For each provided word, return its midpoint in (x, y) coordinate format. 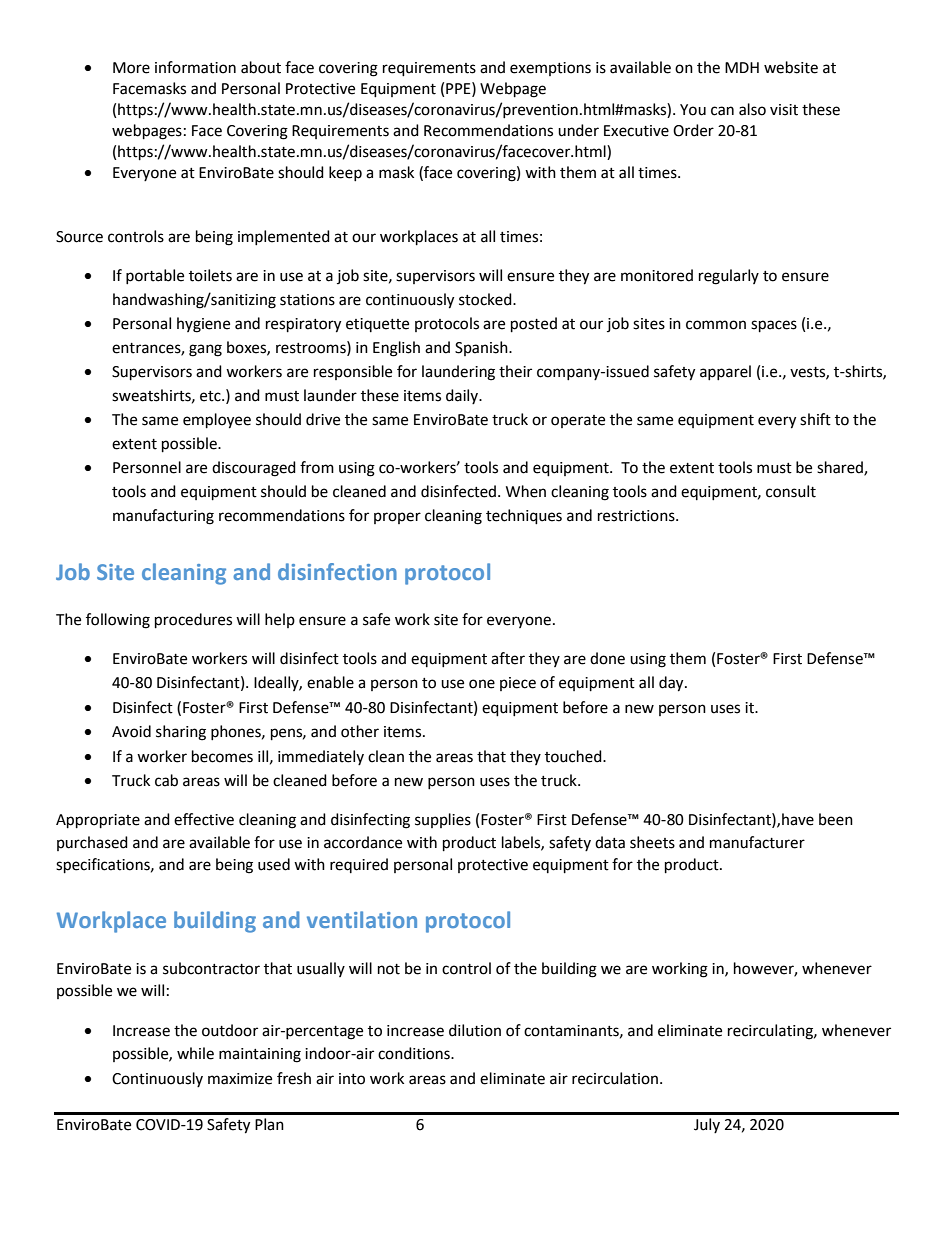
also (752, 109)
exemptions (550, 69)
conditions (415, 1053)
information (195, 67)
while (195, 1053)
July (707, 1125)
